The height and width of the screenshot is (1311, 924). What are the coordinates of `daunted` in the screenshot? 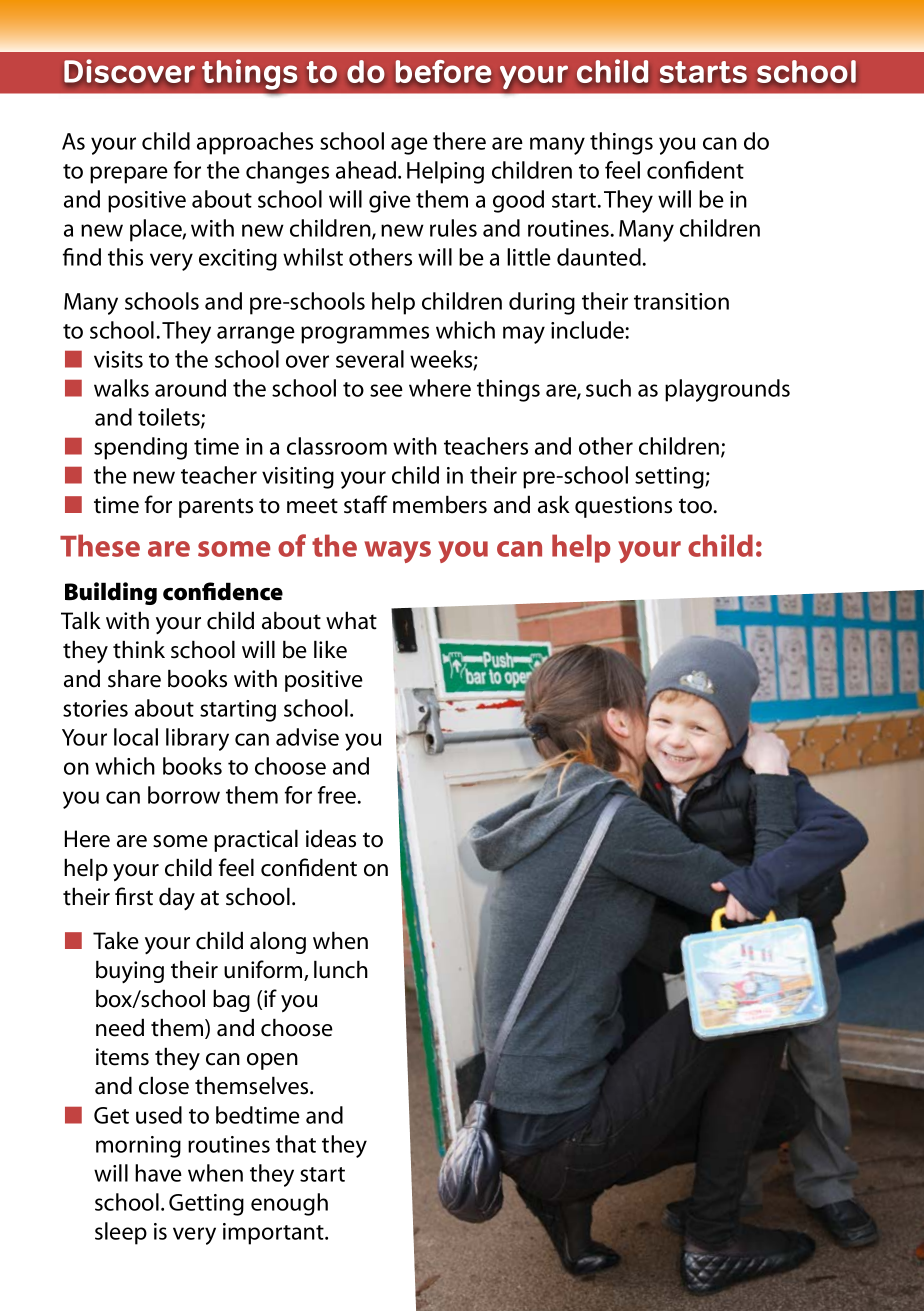 It's located at (599, 257).
